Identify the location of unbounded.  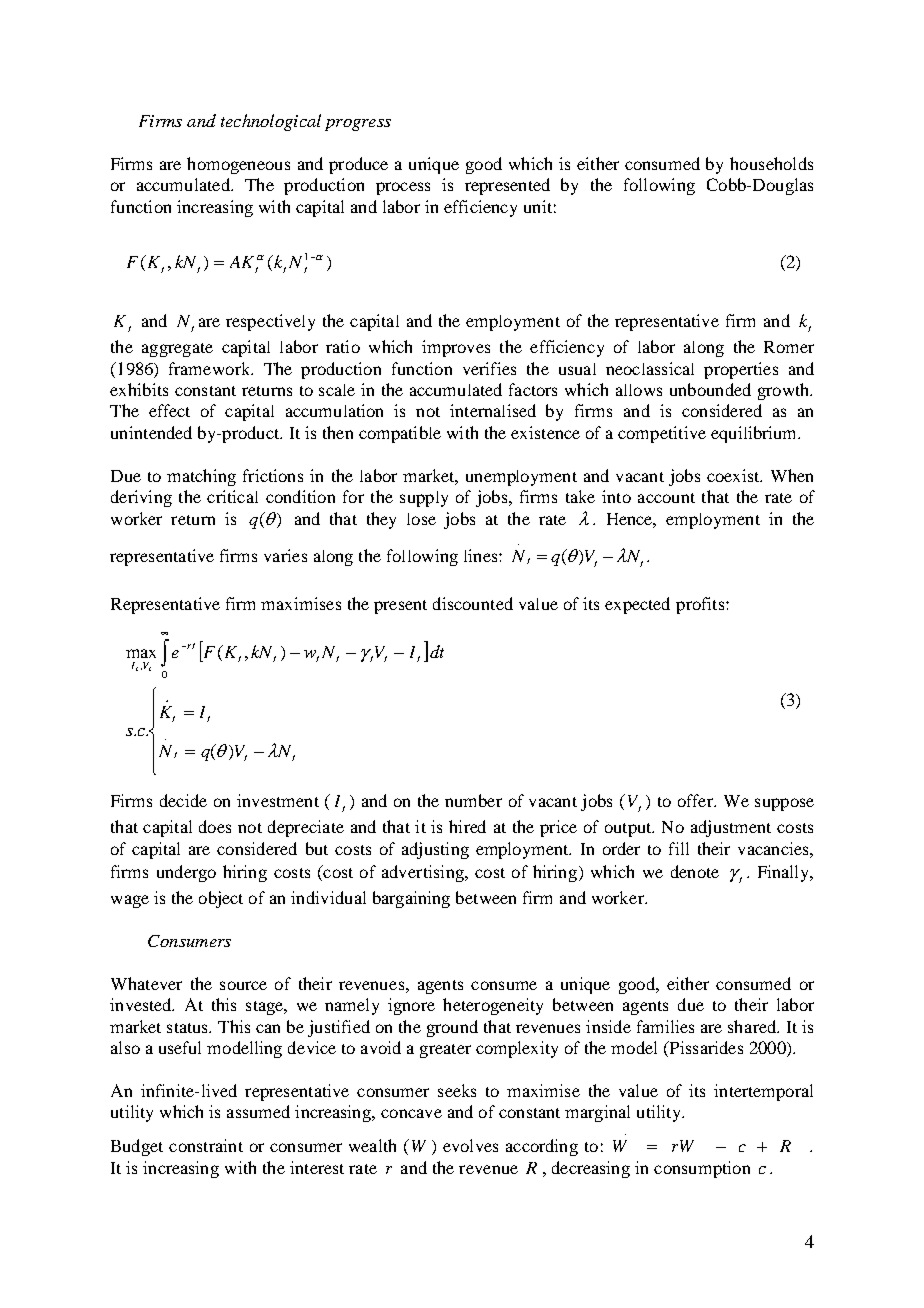
(710, 389).
